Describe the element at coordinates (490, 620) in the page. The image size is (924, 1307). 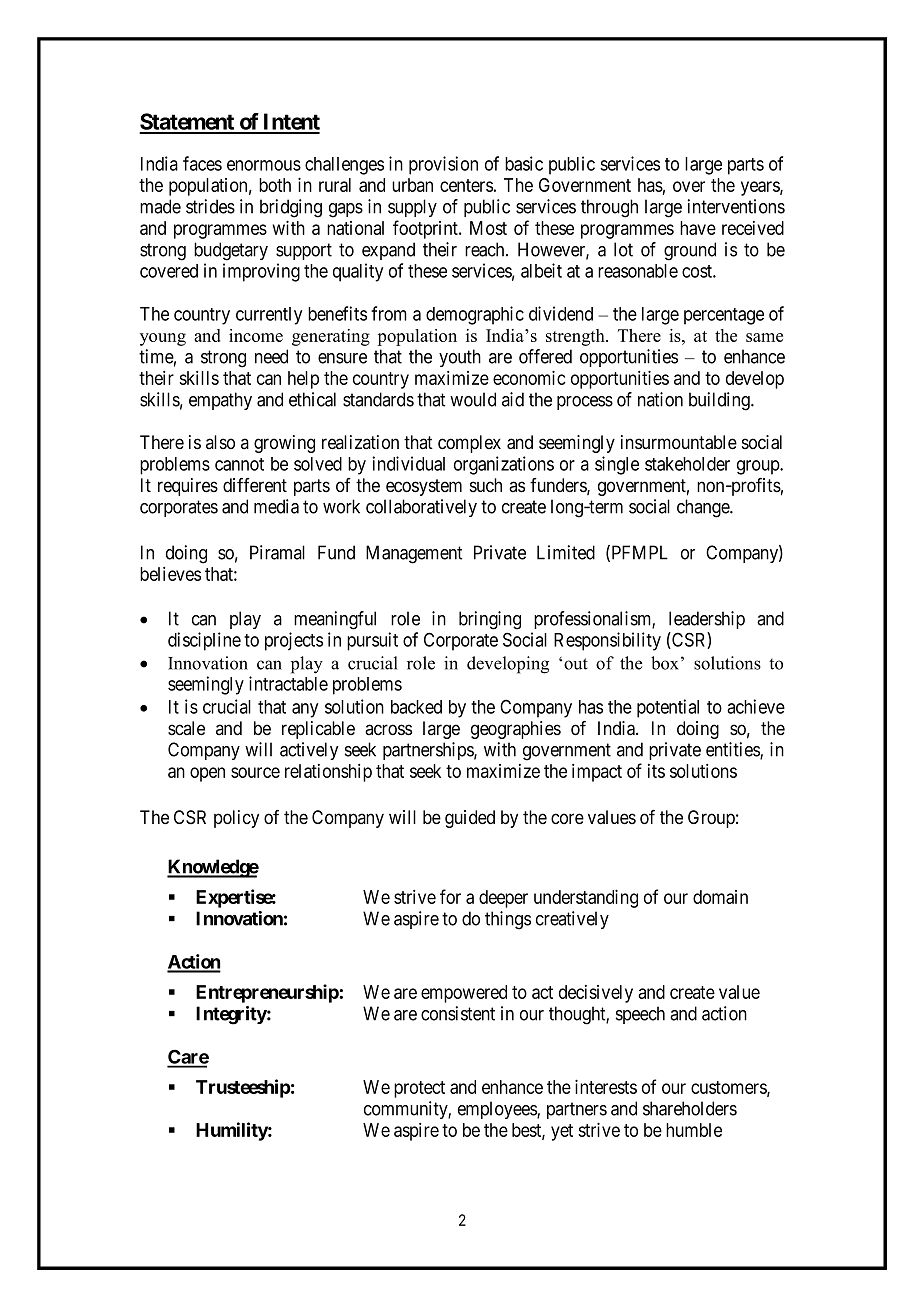
I see `bringing` at that location.
